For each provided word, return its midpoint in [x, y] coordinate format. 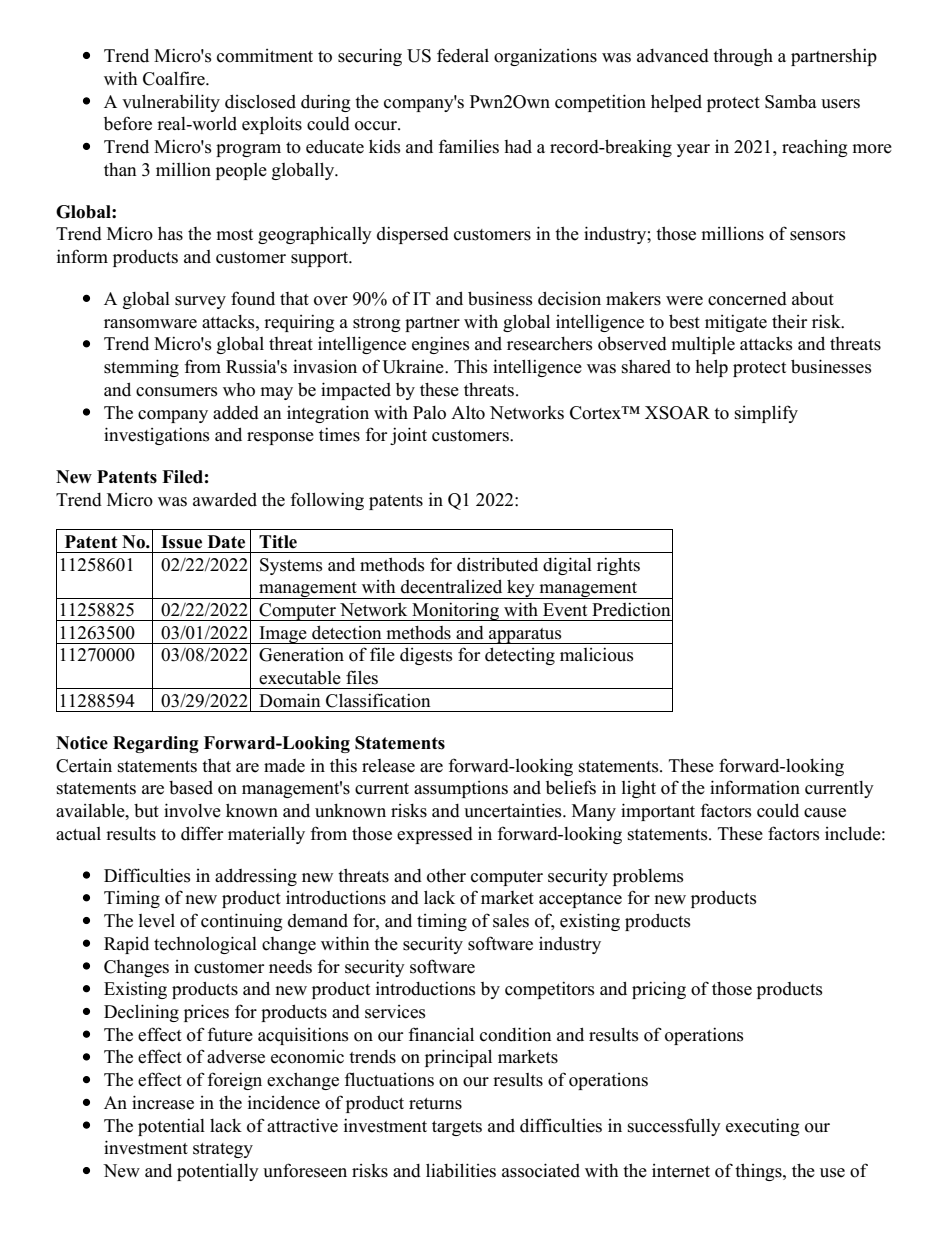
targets [457, 1128]
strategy [223, 1150]
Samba [791, 102]
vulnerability [171, 103]
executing [762, 1127]
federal [463, 55]
